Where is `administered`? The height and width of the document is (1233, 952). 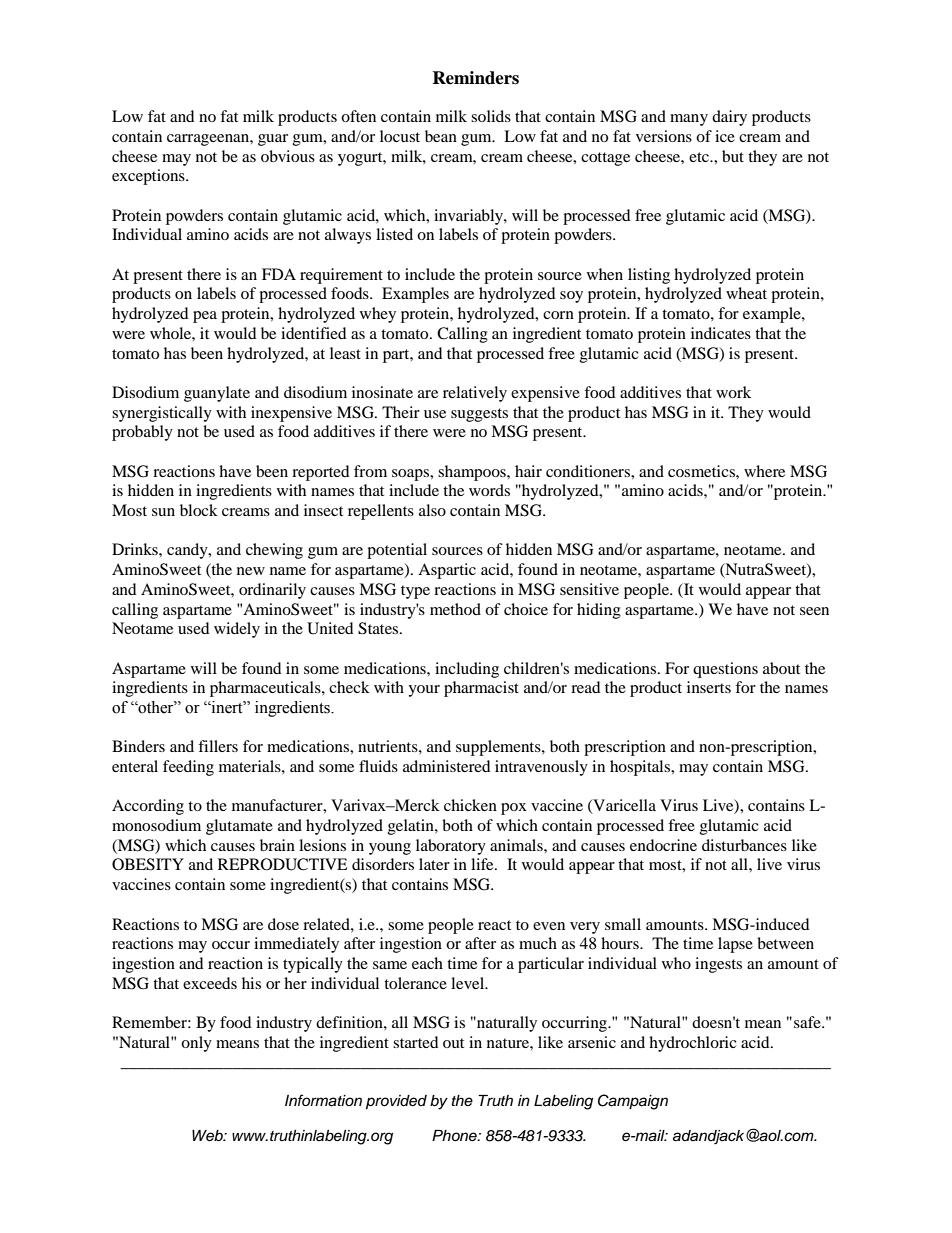
administered is located at coordinates (447, 766).
